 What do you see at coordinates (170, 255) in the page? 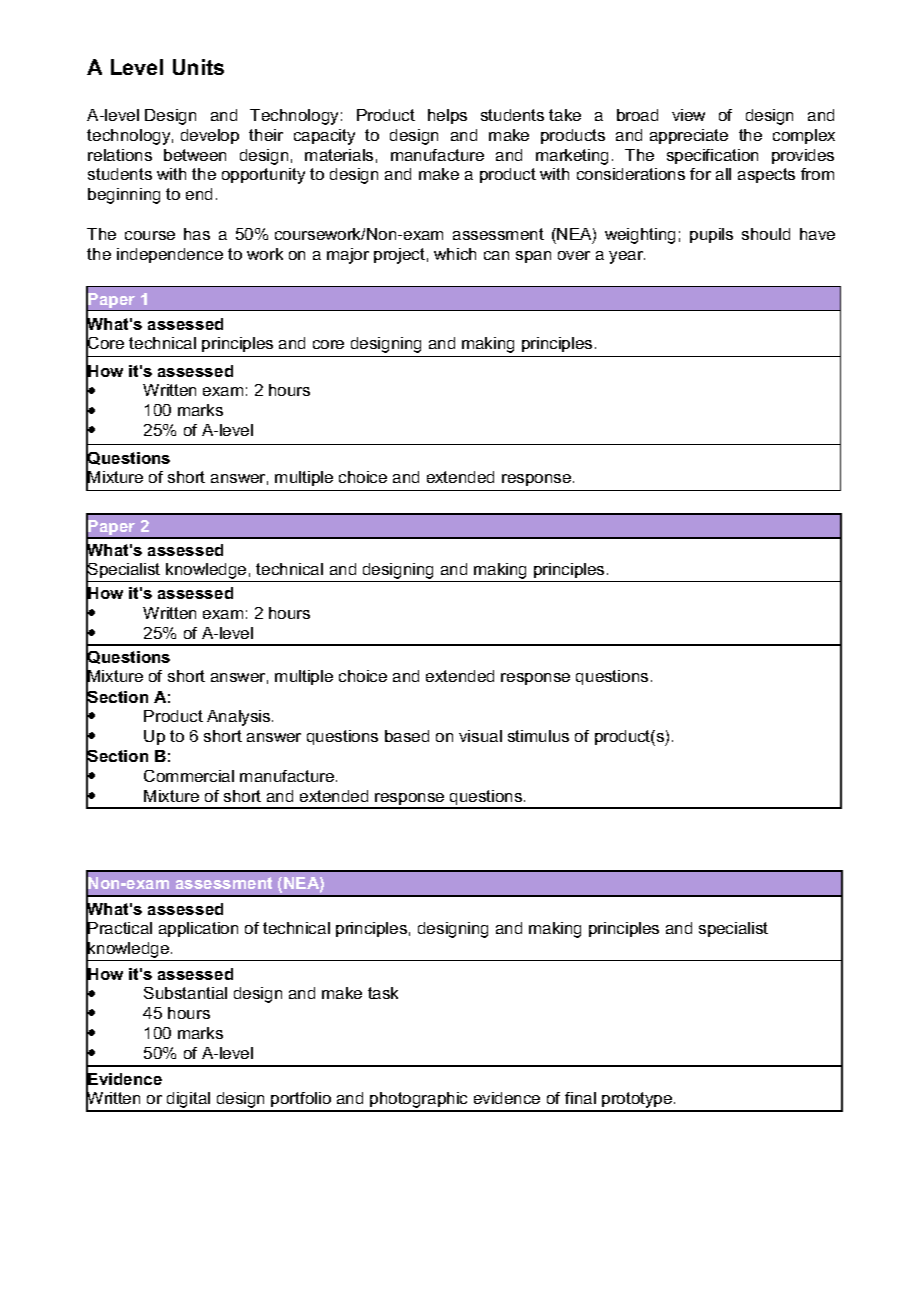
I see `independence` at bounding box center [170, 255].
